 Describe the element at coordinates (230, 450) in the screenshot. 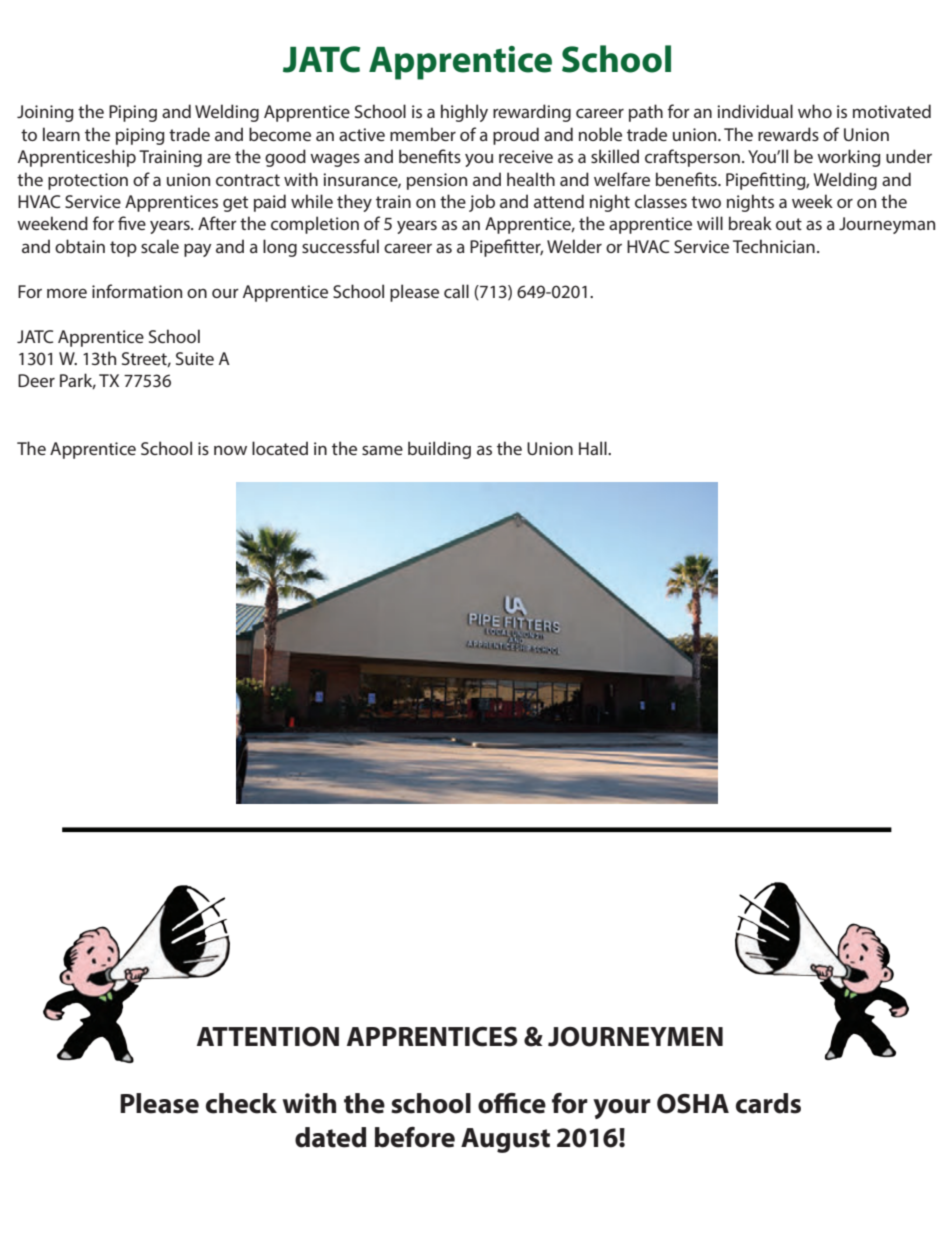

I see `now` at that location.
